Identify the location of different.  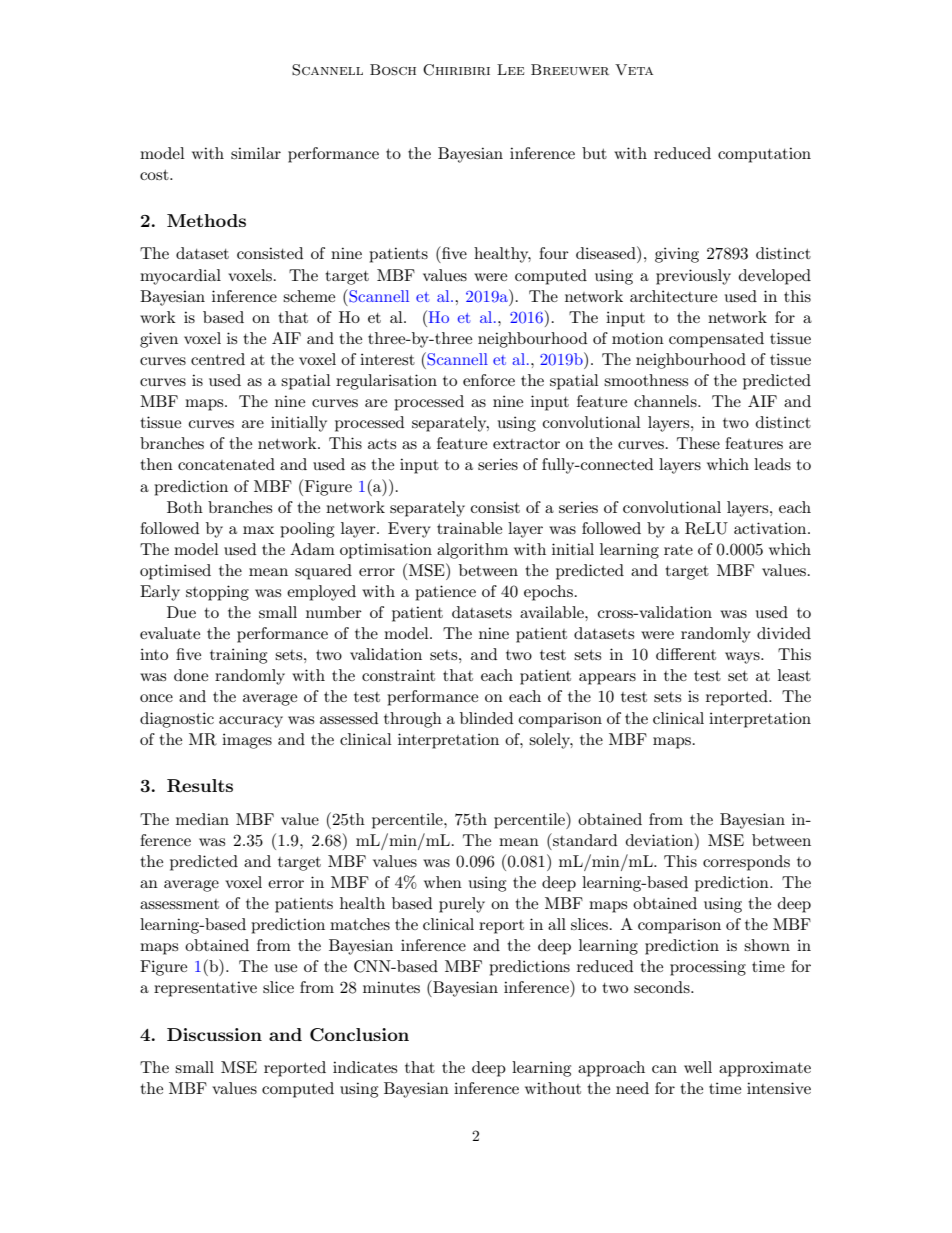
(686, 654).
